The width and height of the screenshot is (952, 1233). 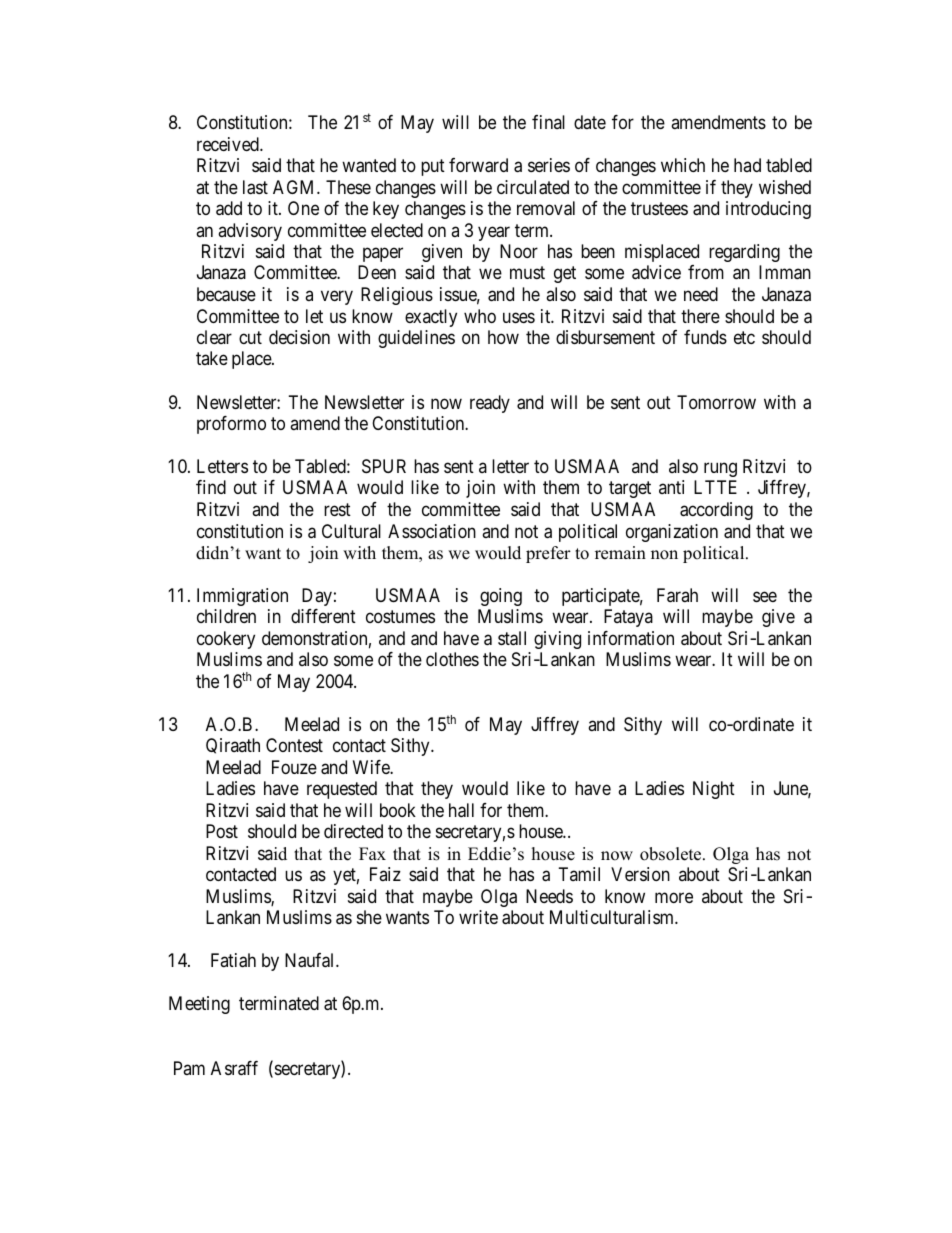 What do you see at coordinates (683, 165) in the screenshot?
I see `which` at bounding box center [683, 165].
